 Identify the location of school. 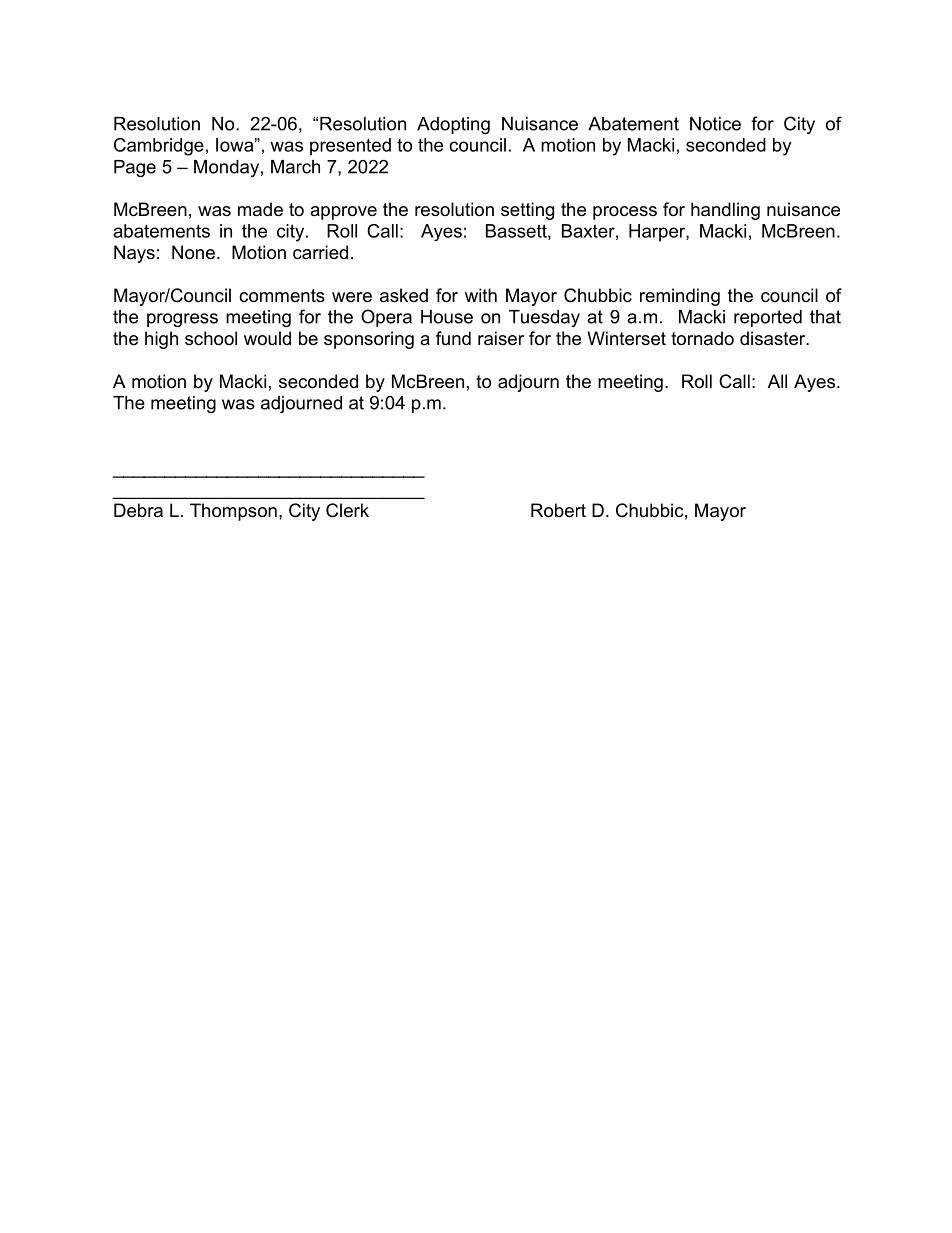
(211, 338).
